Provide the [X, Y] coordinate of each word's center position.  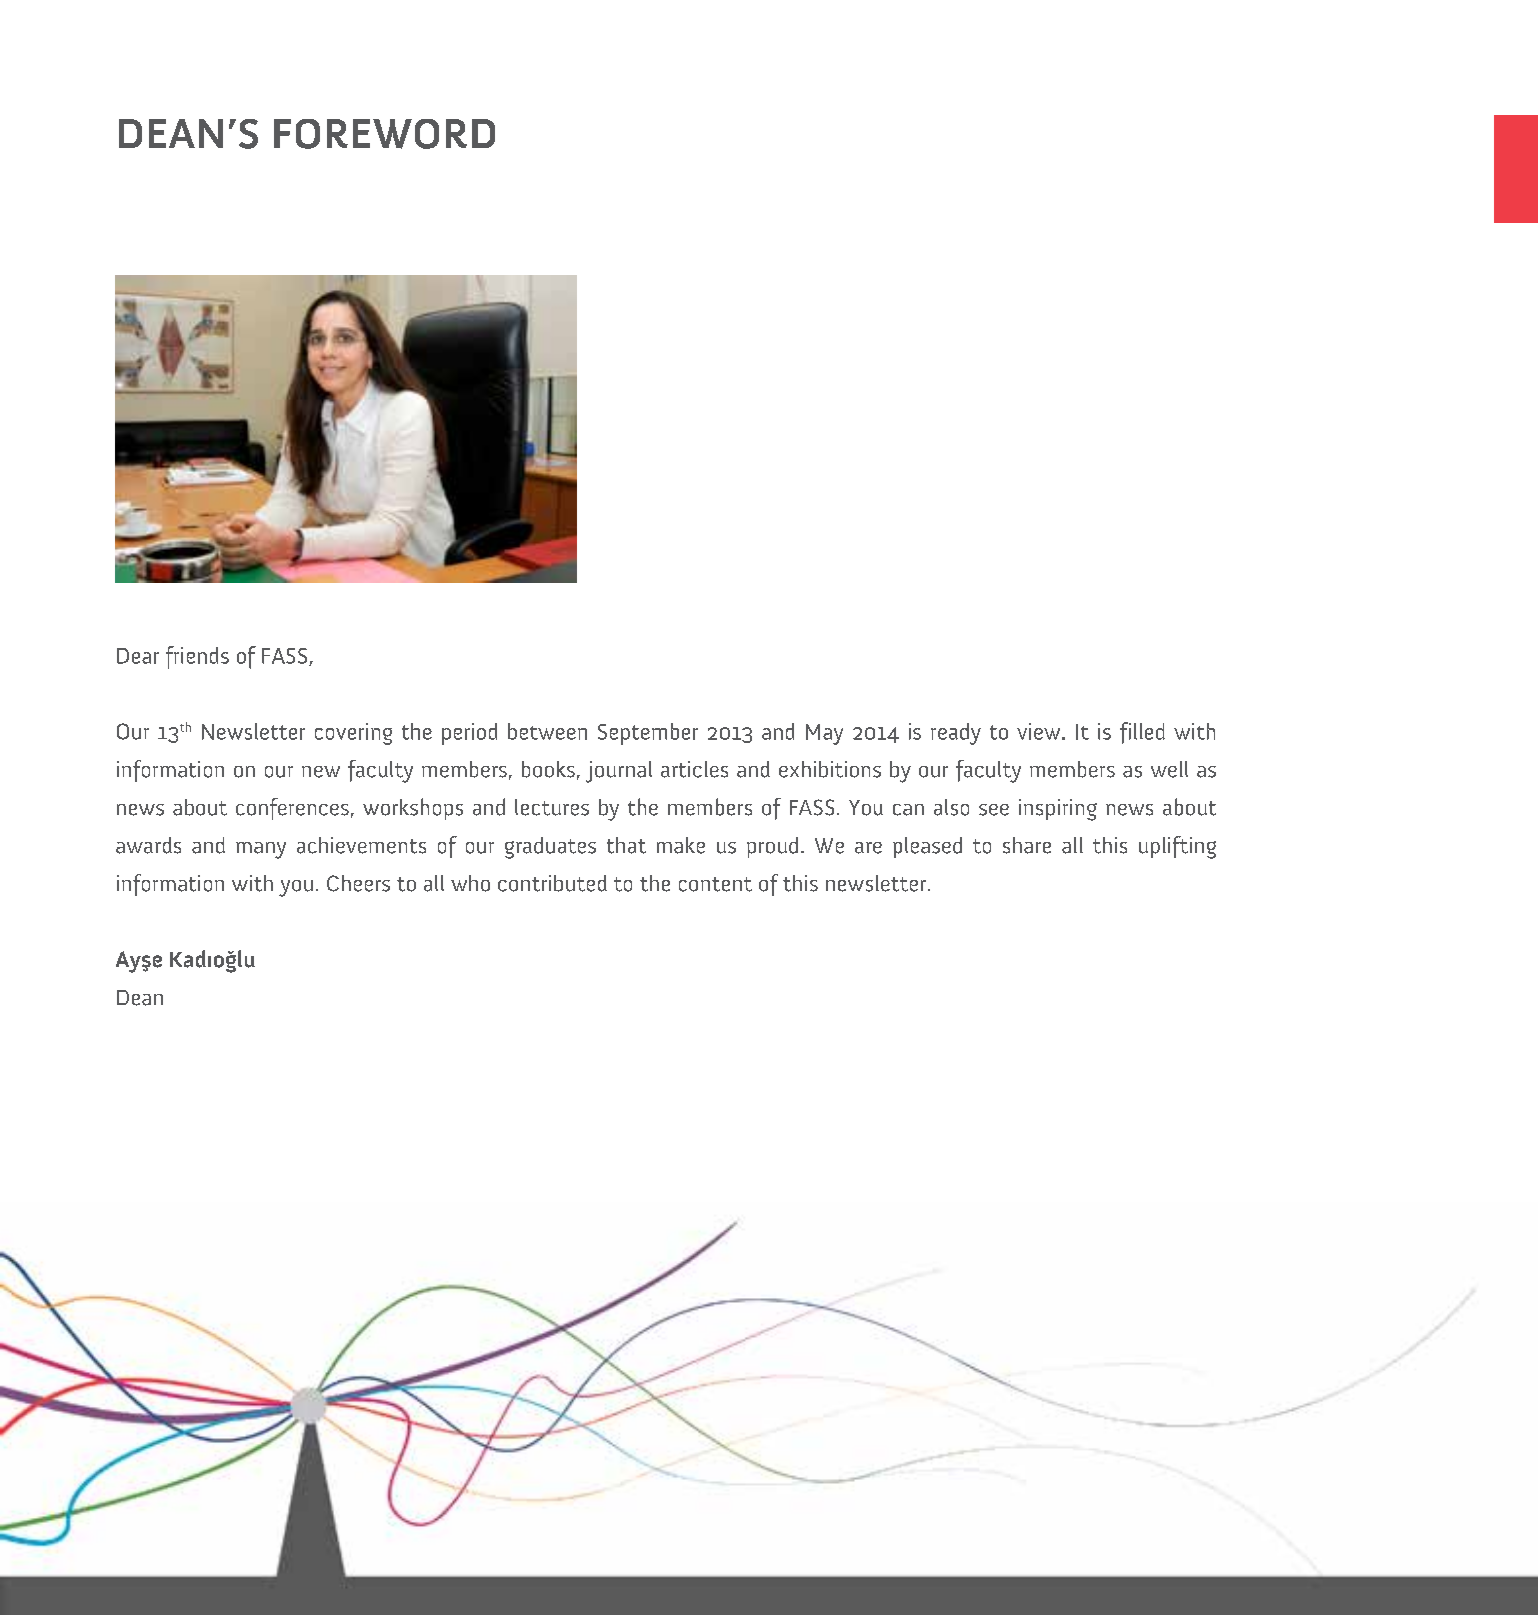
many [261, 850]
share [1027, 845]
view [1040, 731]
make [681, 845]
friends [197, 657]
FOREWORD [384, 134]
